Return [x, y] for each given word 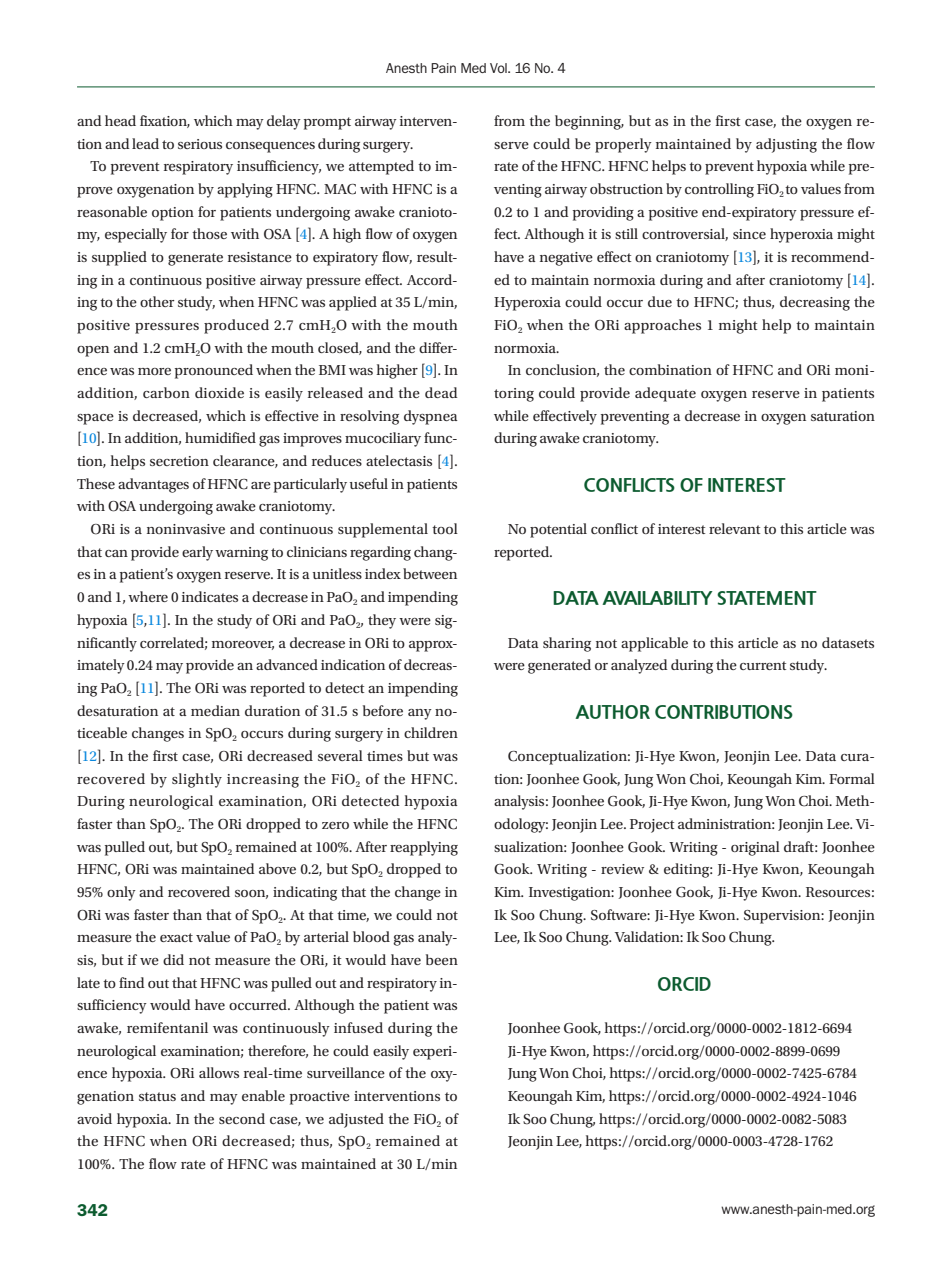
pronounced [214, 371]
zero [335, 825]
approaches [662, 326]
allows [219, 1072]
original [755, 848]
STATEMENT [767, 598]
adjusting [786, 145]
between [430, 573]
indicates [210, 596]
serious [200, 144]
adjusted [356, 1120]
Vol [499, 68]
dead [441, 392]
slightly [197, 780]
